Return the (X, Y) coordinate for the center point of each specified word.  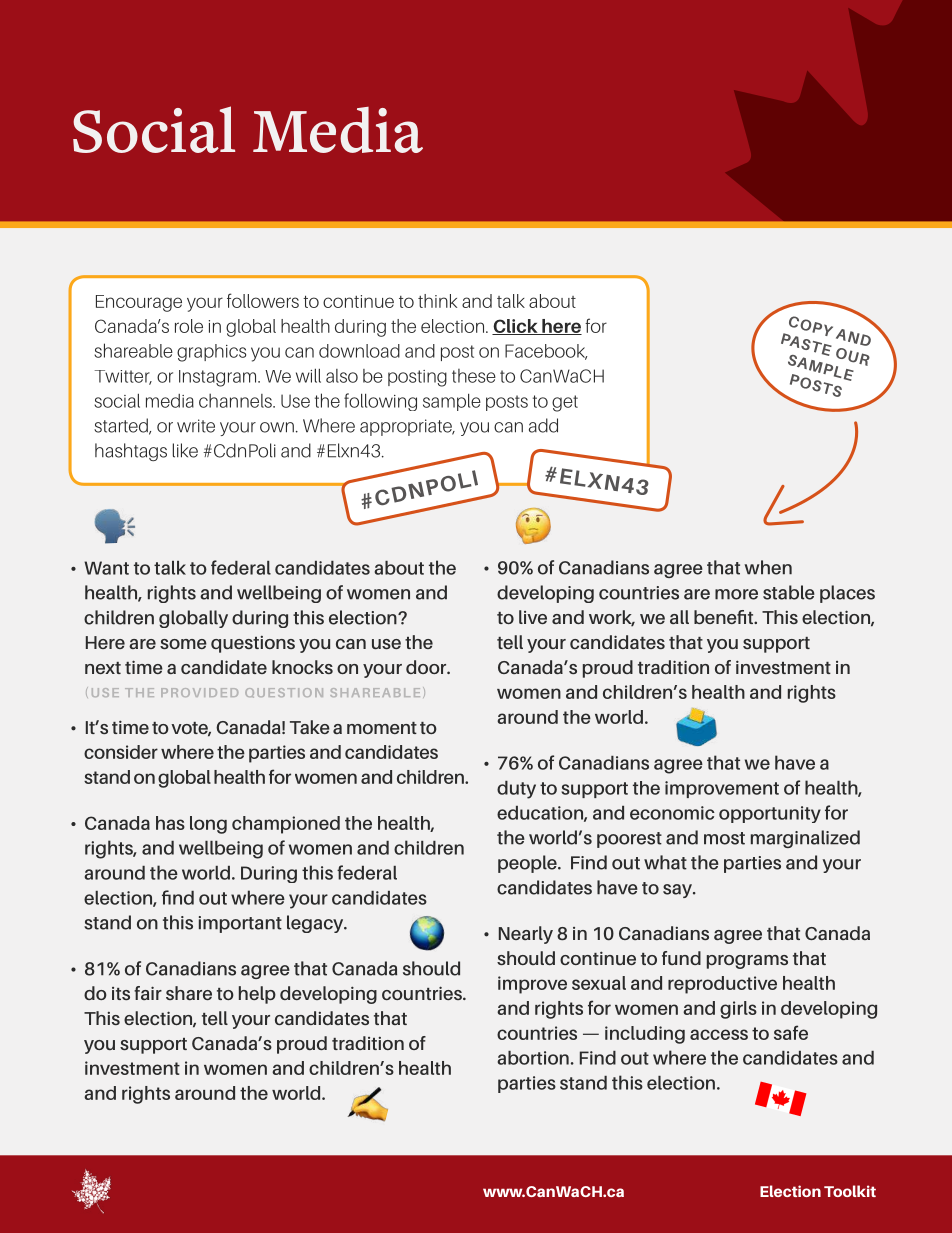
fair (148, 993)
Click (516, 327)
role (189, 326)
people (528, 864)
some (183, 644)
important (240, 924)
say (678, 891)
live (533, 617)
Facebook (546, 352)
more (736, 594)
